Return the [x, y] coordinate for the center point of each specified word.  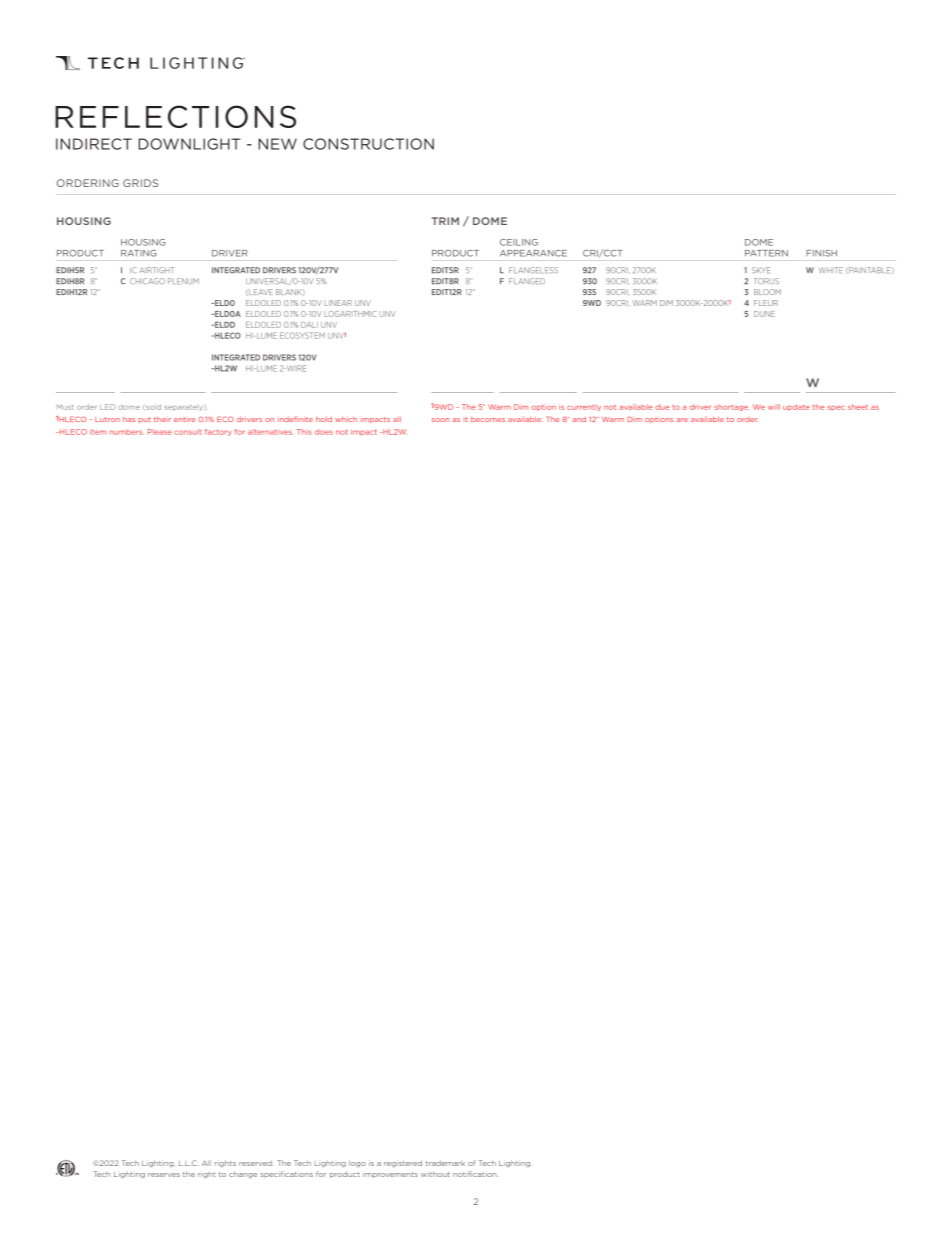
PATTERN [766, 253]
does [324, 432]
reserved [256, 1163]
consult [188, 432]
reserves [164, 1175]
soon [440, 420]
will [774, 407]
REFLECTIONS [175, 116]
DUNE [764, 314]
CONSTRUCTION [368, 144]
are [682, 420]
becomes [488, 419]
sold [153, 407]
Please [160, 432]
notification [475, 1174]
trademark [445, 1163]
